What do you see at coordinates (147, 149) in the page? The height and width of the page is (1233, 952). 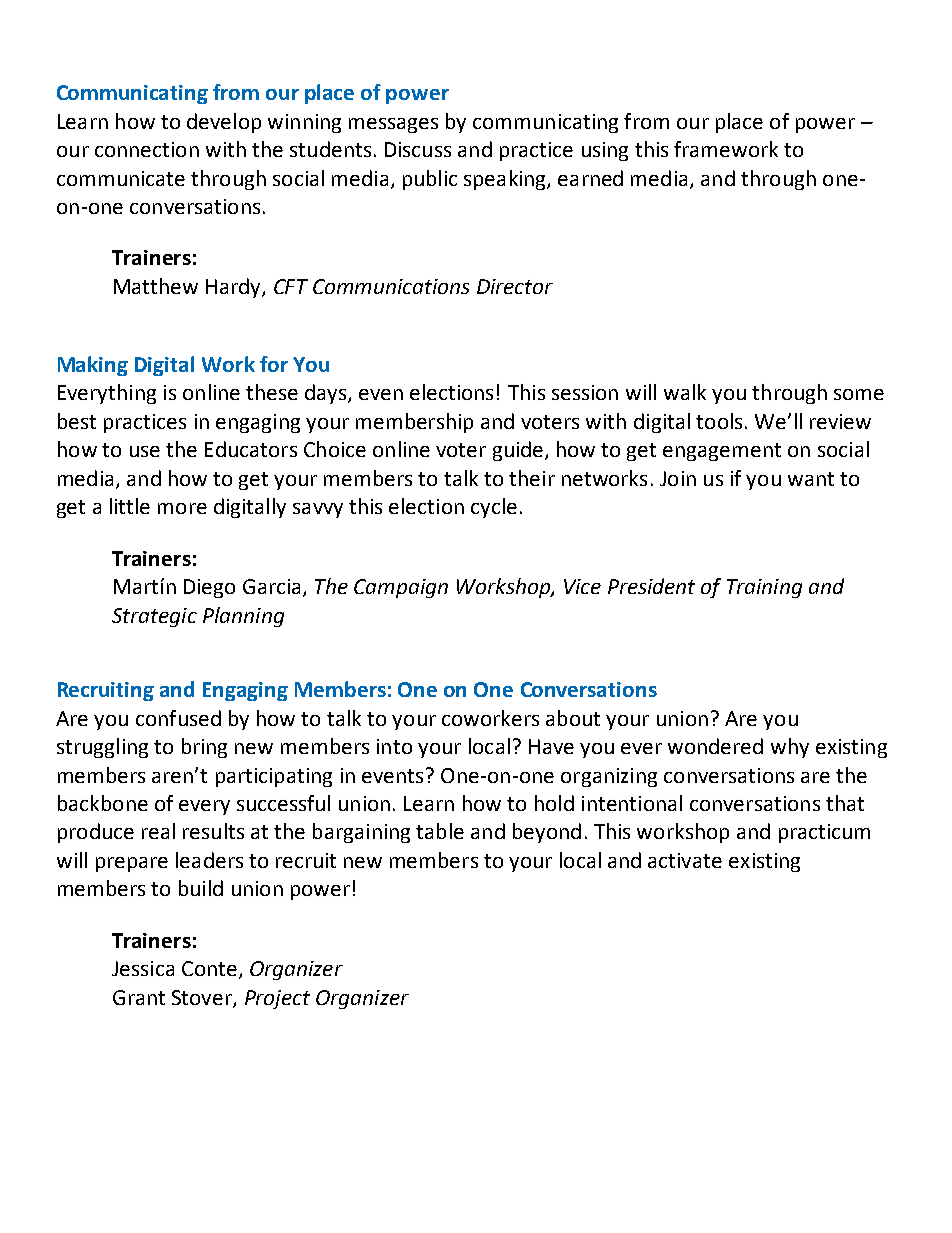 I see `connection` at bounding box center [147, 149].
